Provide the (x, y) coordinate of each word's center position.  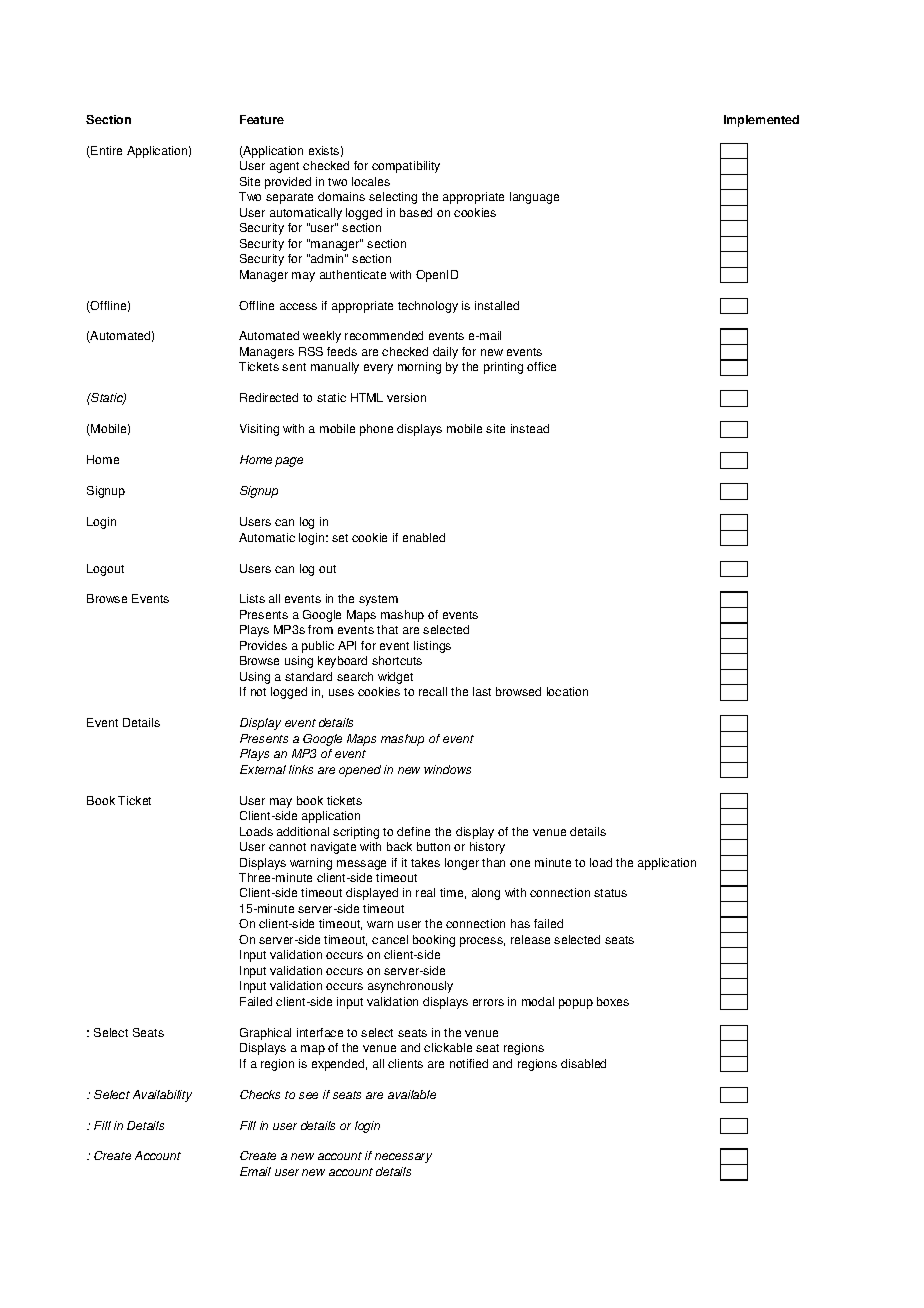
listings (432, 647)
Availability (162, 1096)
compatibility (406, 167)
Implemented (761, 121)
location (567, 691)
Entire (106, 150)
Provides (263, 645)
